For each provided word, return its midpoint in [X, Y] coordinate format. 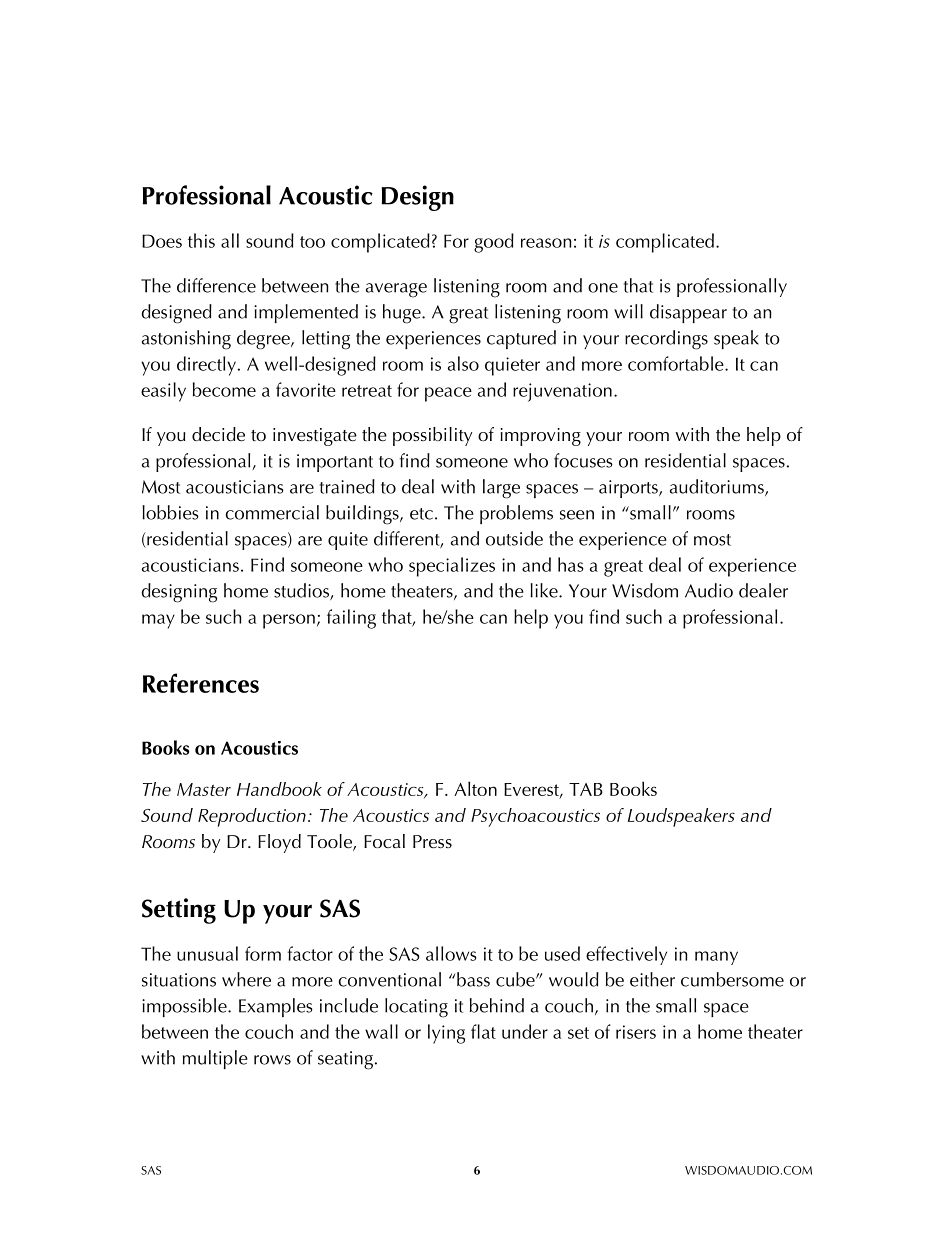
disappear [688, 313]
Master [204, 789]
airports [629, 489]
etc [421, 514]
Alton [475, 788]
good [494, 243]
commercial [272, 512]
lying [446, 1034]
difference [216, 285]
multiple [215, 1059]
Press [432, 842]
